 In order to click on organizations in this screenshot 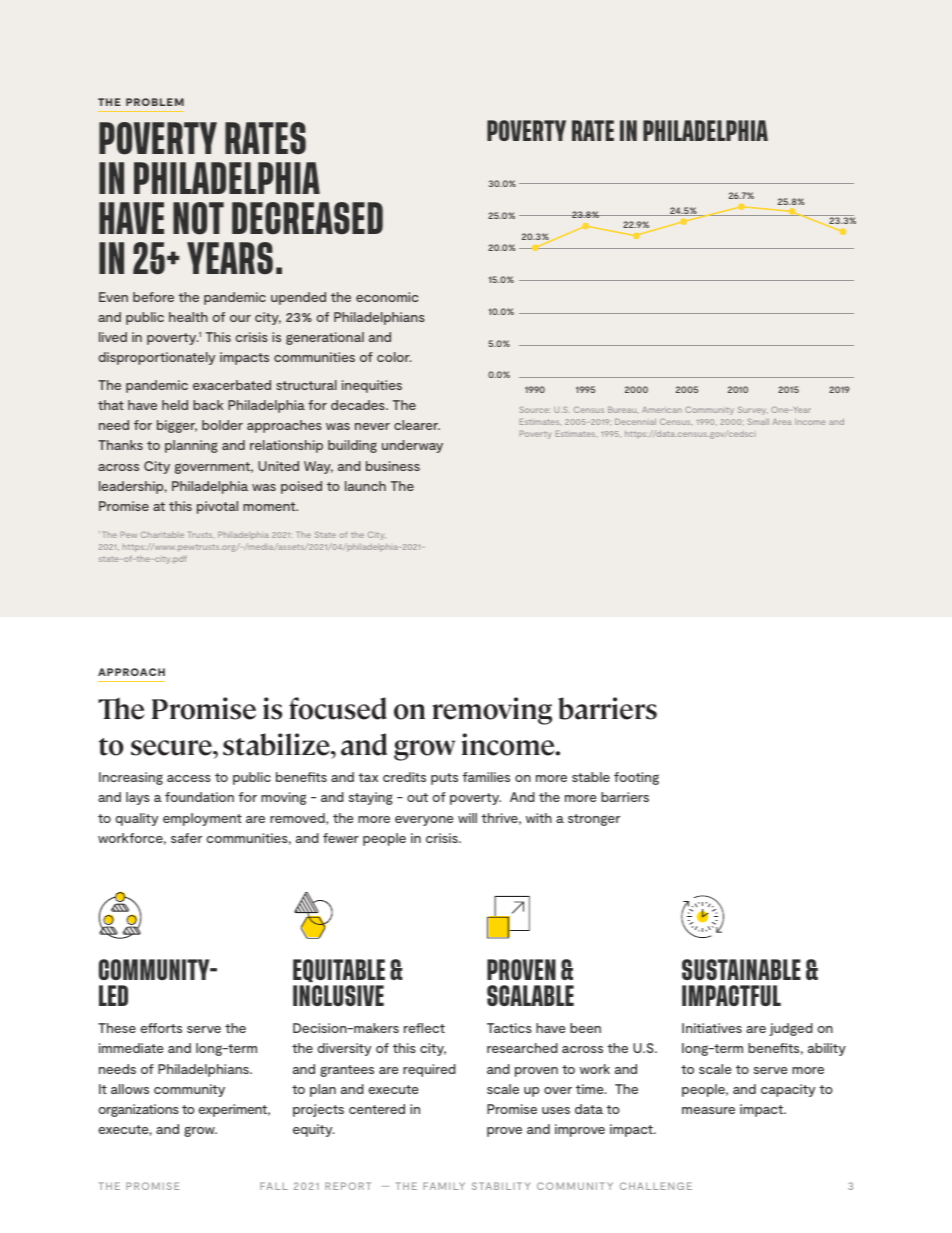, I will do `click(138, 1110)`.
